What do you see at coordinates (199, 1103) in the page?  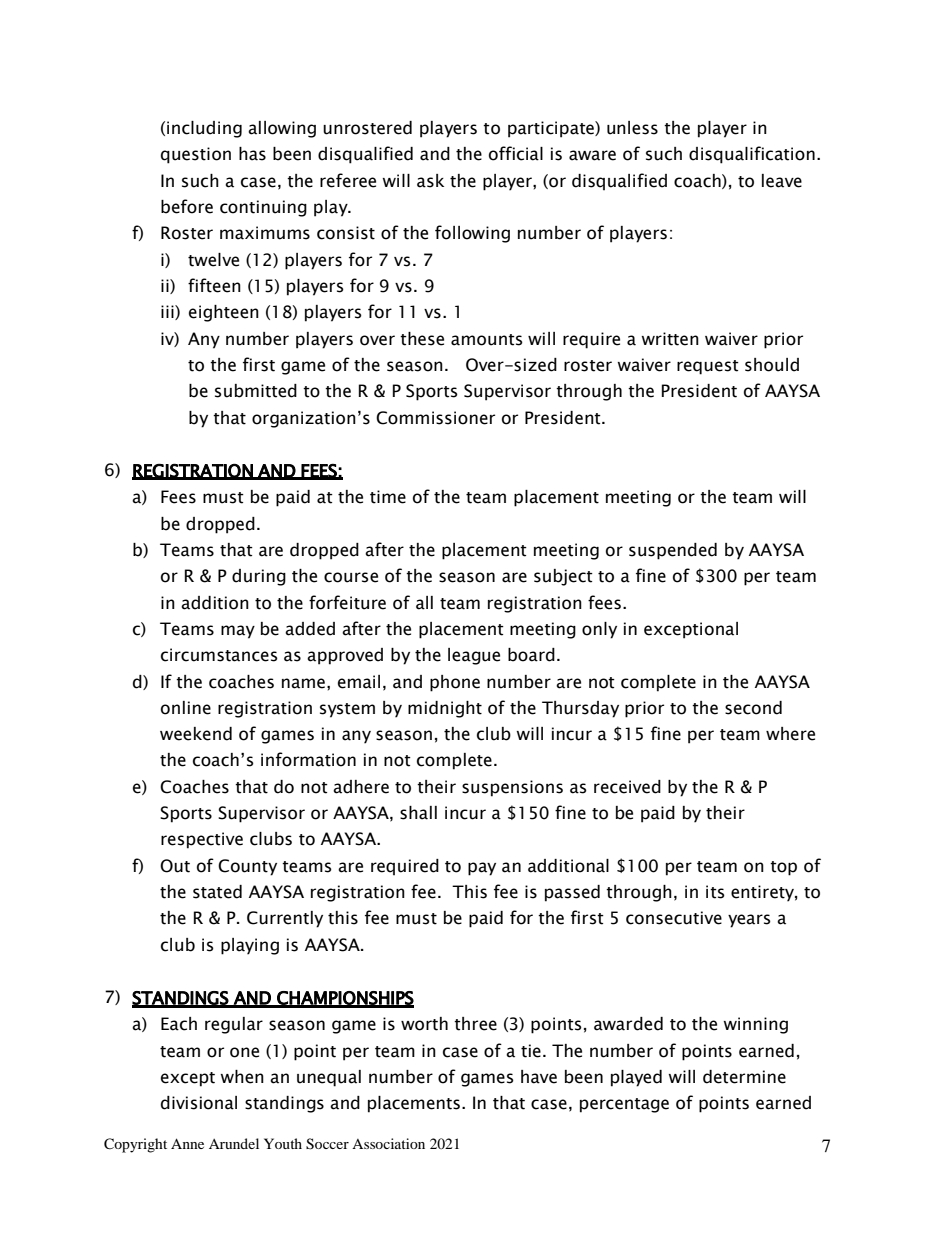 I see `divisional` at bounding box center [199, 1103].
